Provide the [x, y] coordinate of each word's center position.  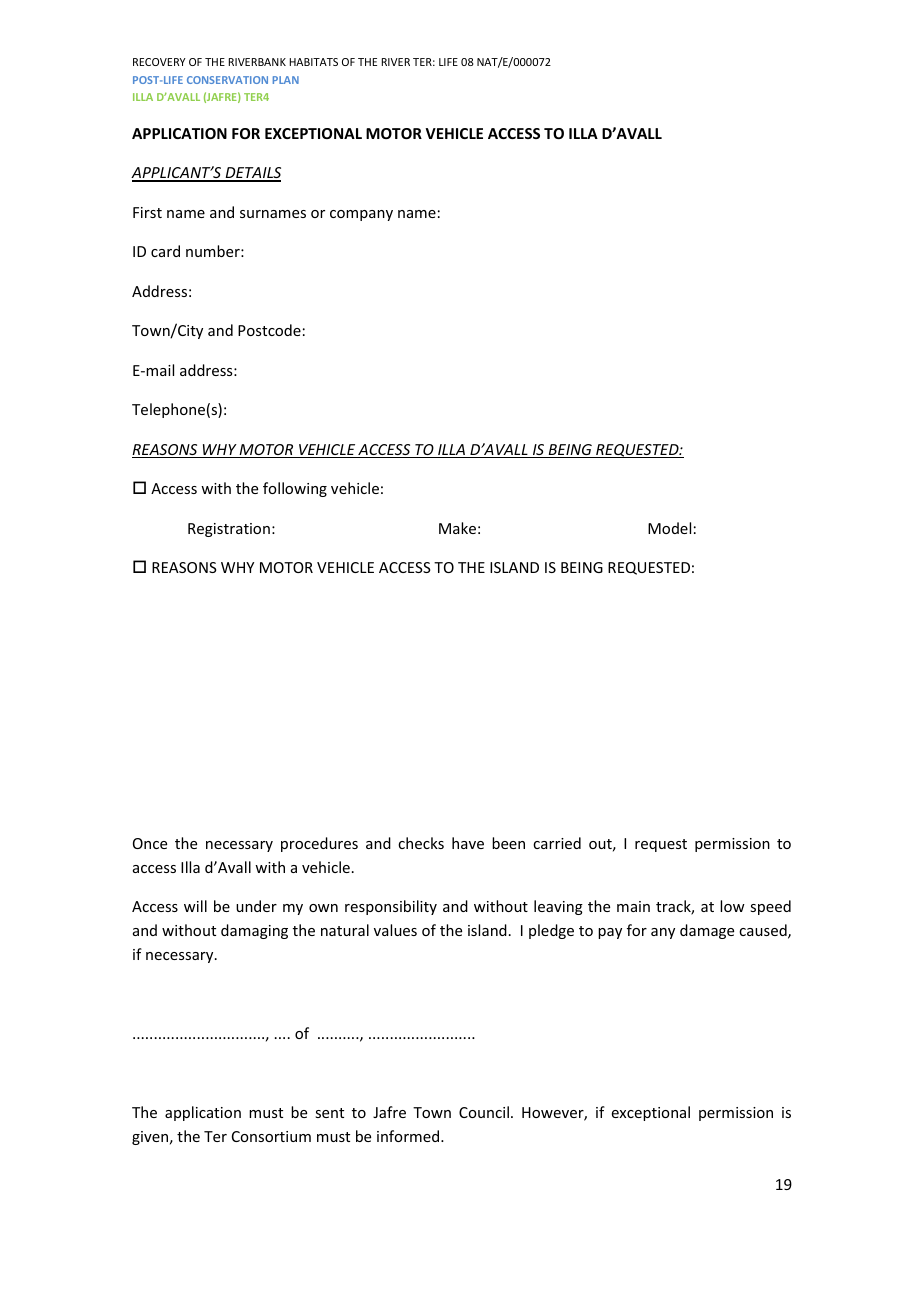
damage [707, 931]
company [361, 215]
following [295, 489]
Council [484, 1112]
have [468, 843]
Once [150, 843]
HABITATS [314, 62]
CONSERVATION [227, 80]
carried [557, 843]
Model [669, 528]
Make [457, 528]
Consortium [271, 1136]
